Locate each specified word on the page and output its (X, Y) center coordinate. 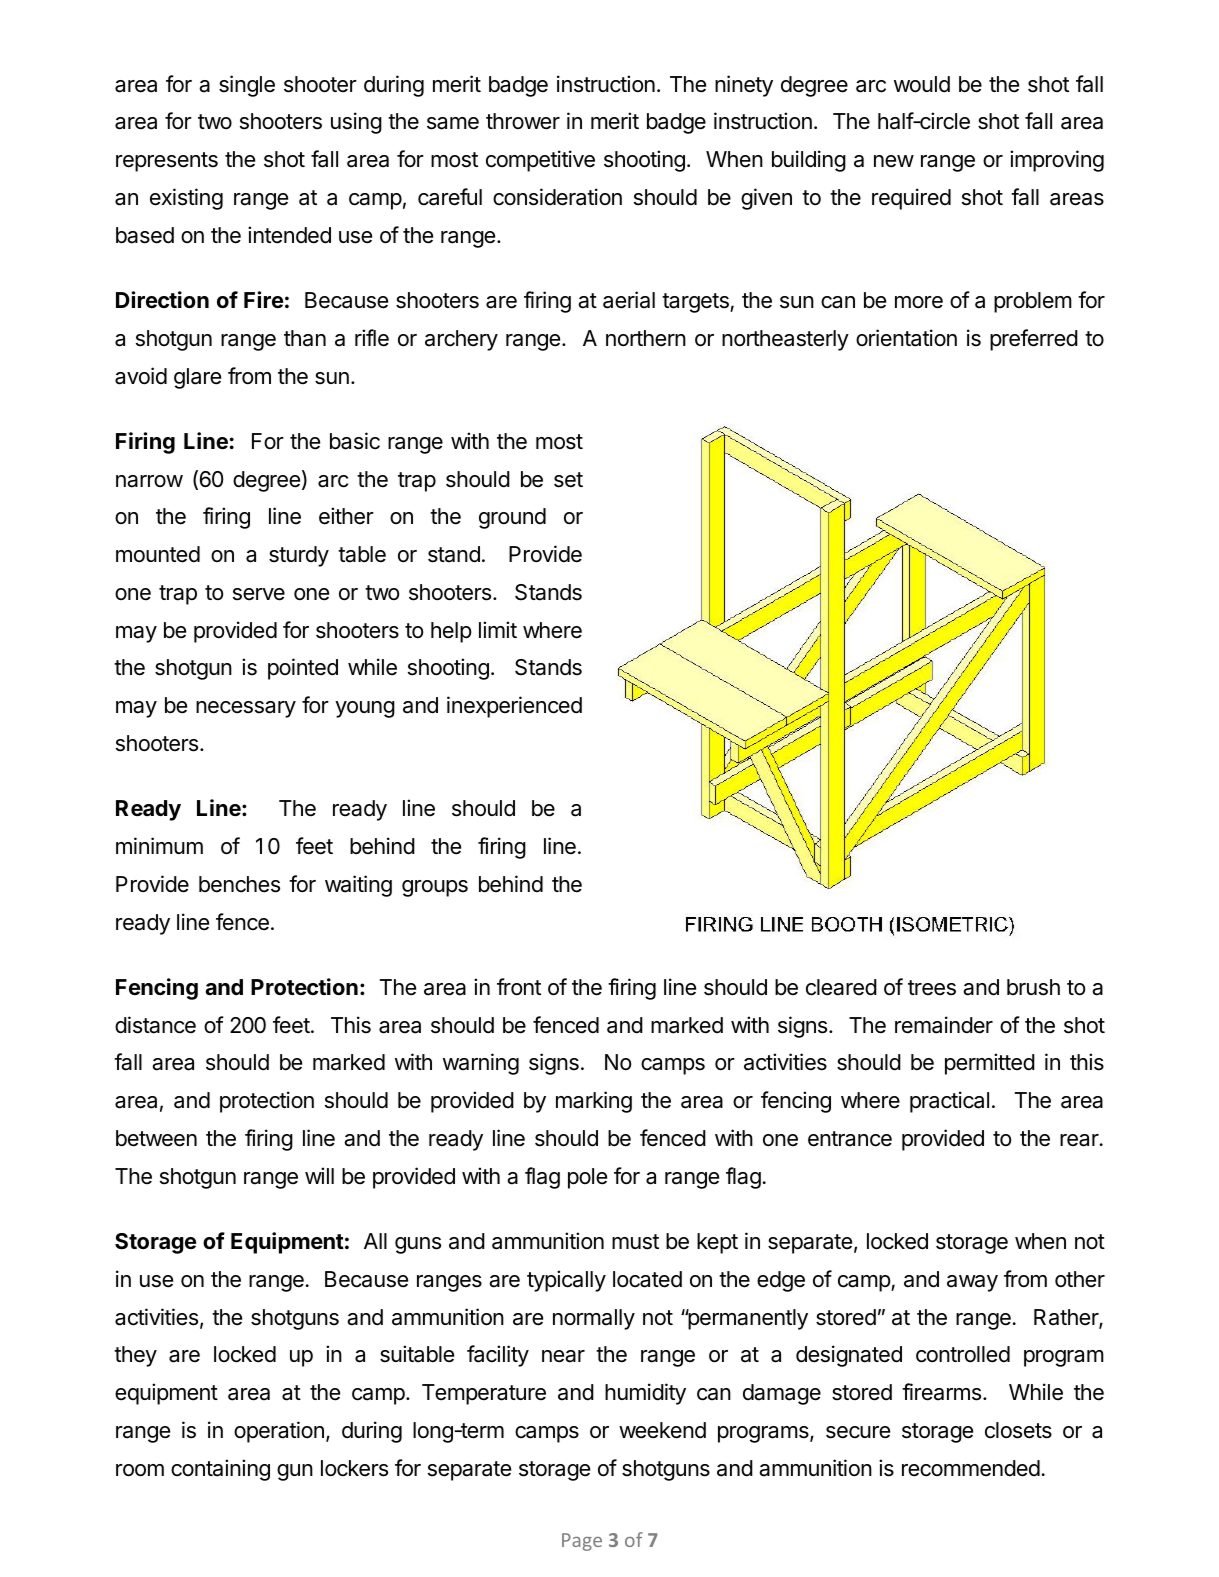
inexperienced (514, 707)
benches (239, 884)
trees (932, 988)
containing (220, 1470)
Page (582, 1542)
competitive (540, 161)
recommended (971, 1468)
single (247, 86)
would (922, 84)
